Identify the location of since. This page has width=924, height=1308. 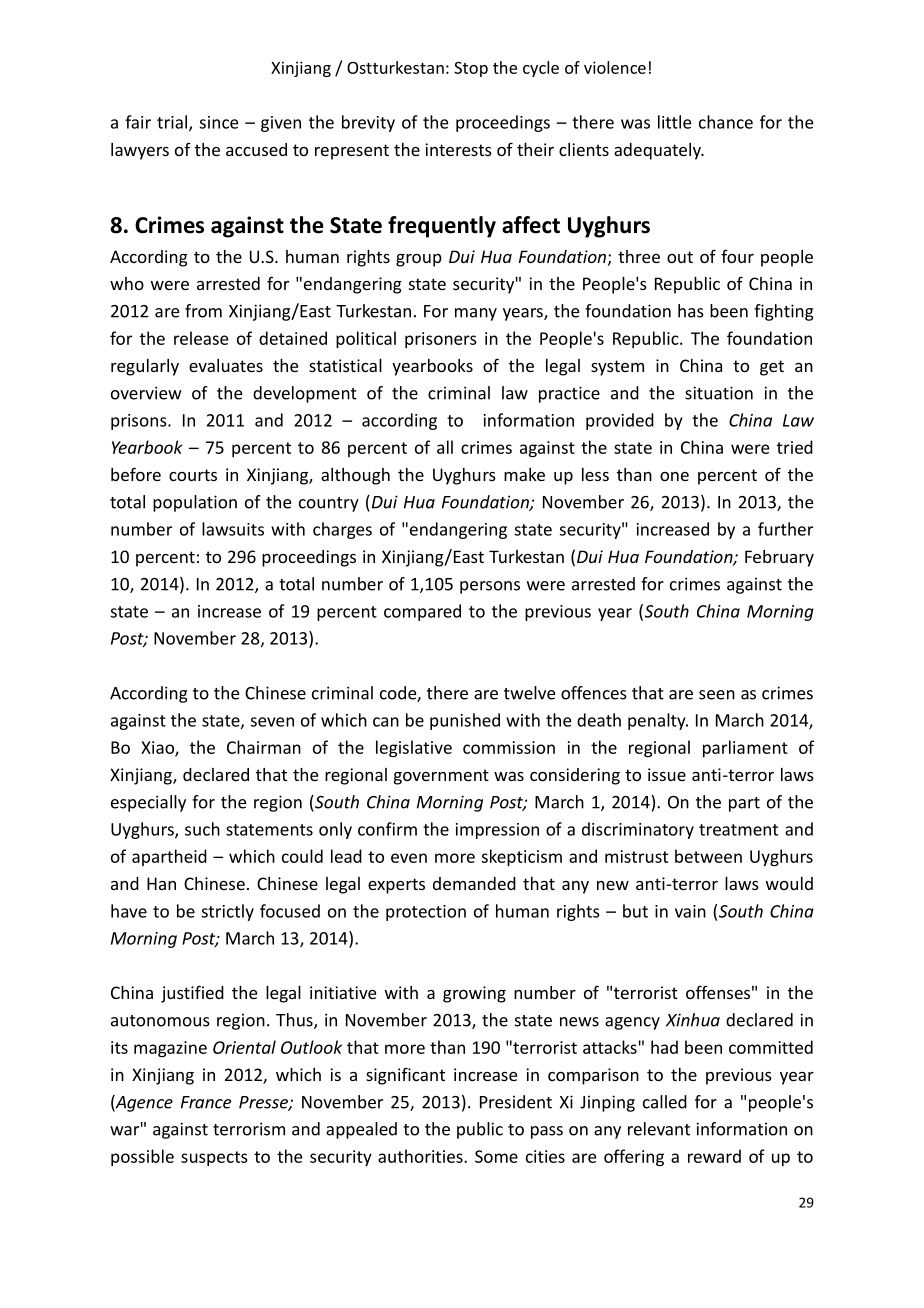
(219, 122).
